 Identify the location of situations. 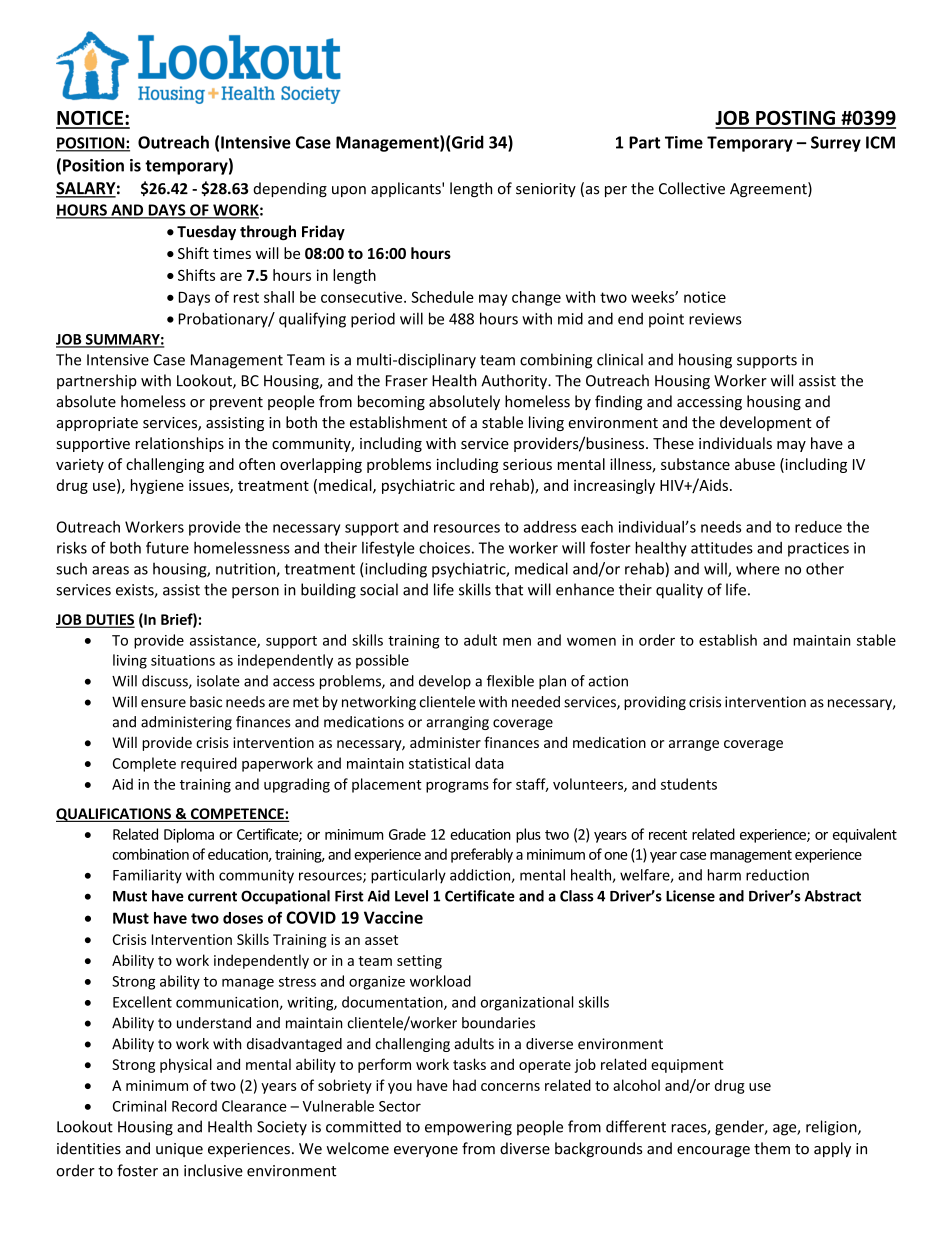
(183, 660).
